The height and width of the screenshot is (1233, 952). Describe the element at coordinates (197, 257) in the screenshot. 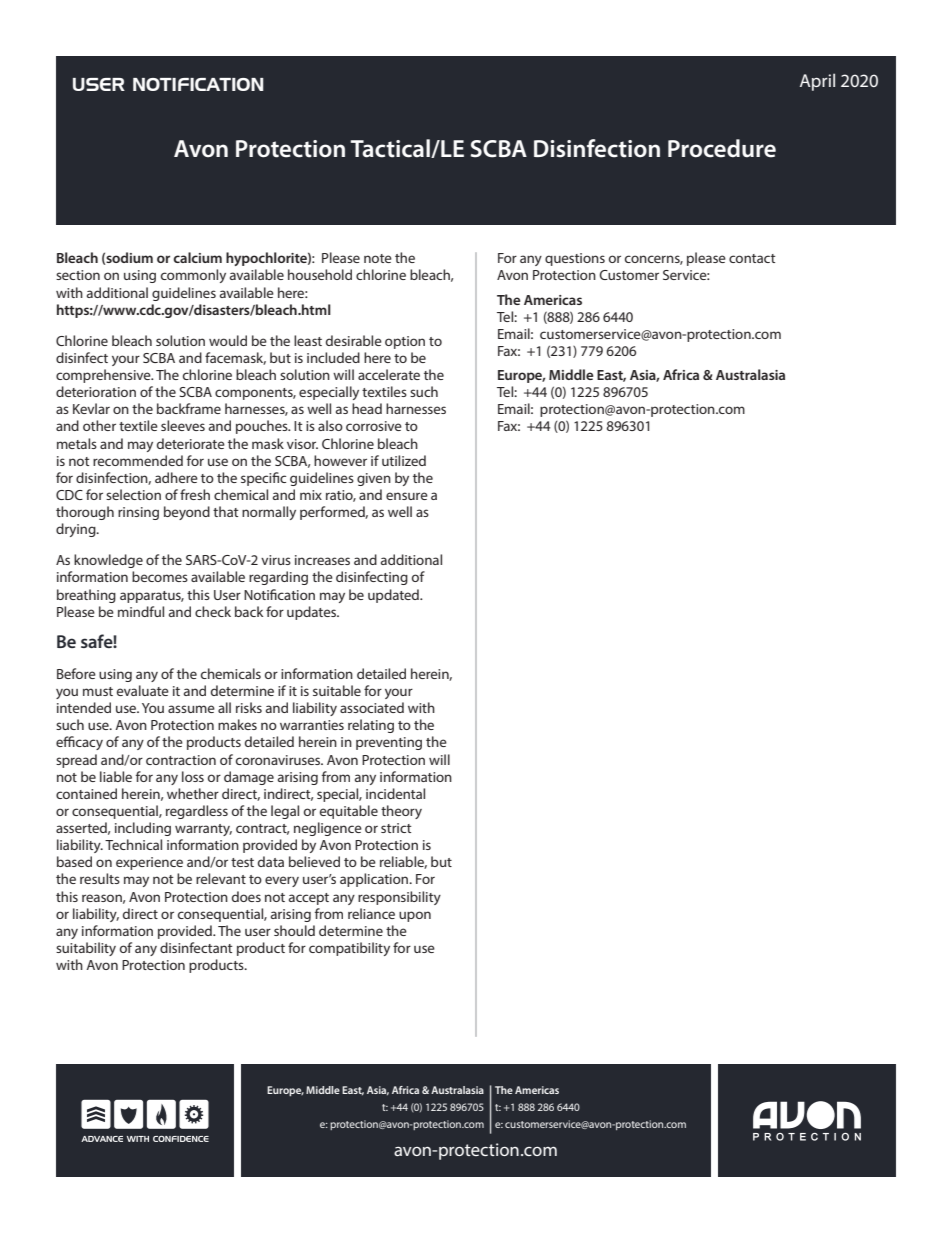

I see `calcium` at that location.
